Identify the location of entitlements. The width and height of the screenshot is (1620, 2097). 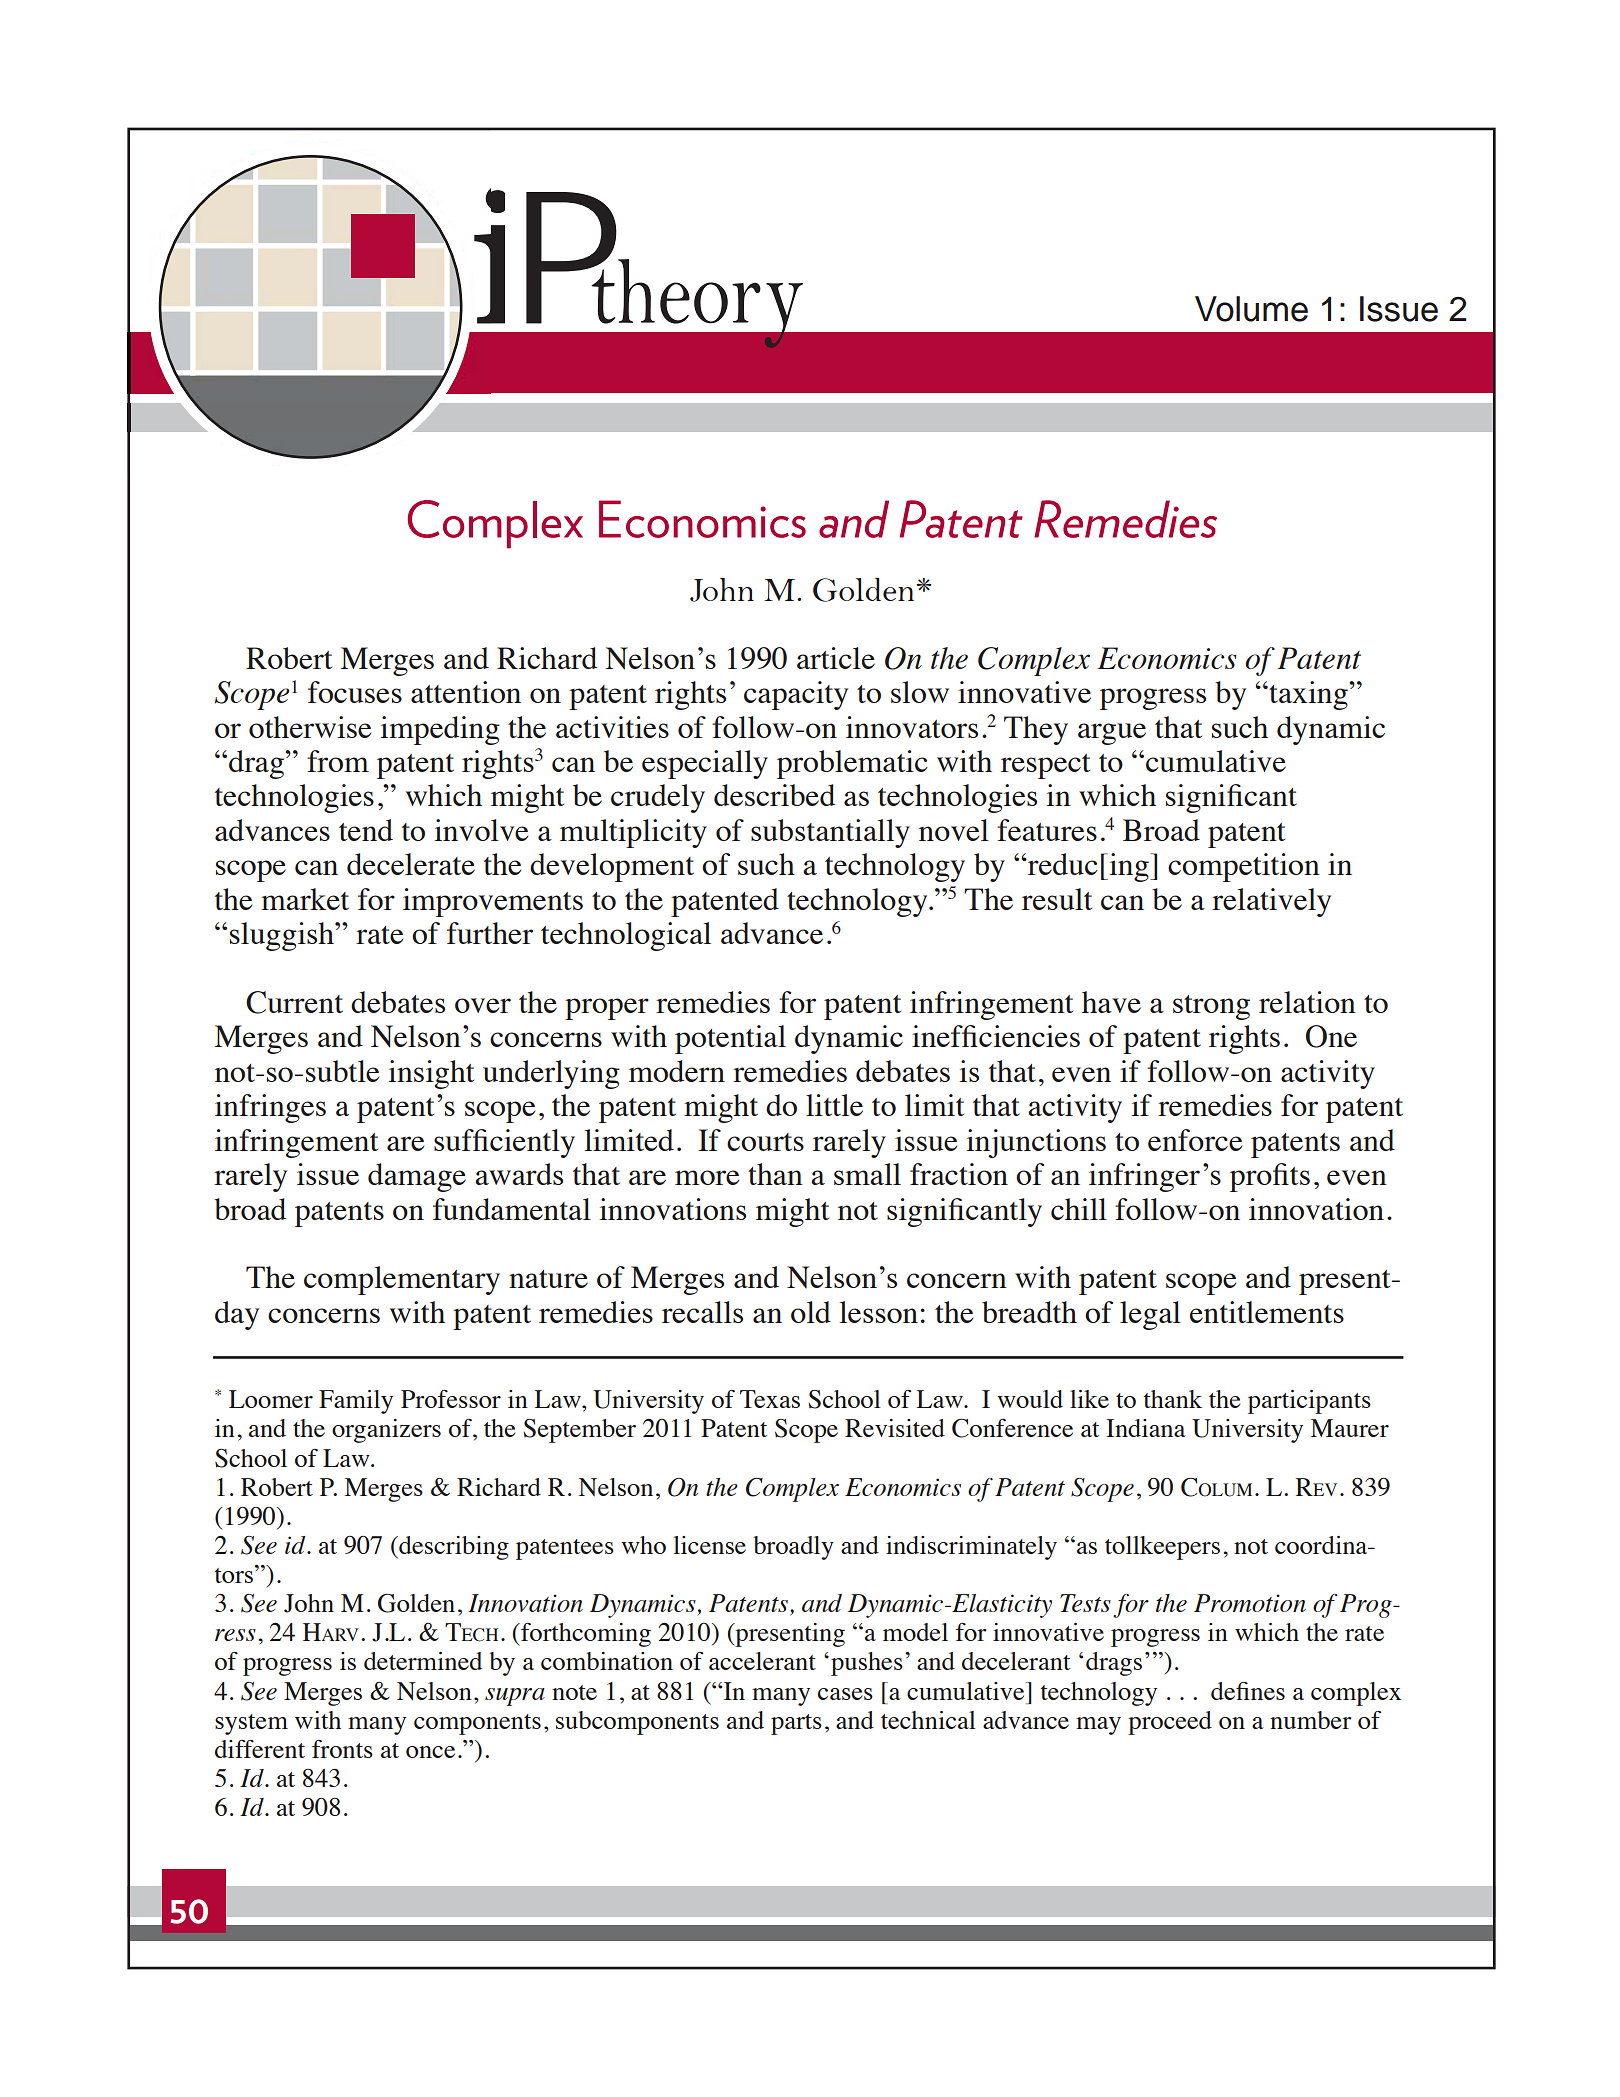
(1267, 1312).
